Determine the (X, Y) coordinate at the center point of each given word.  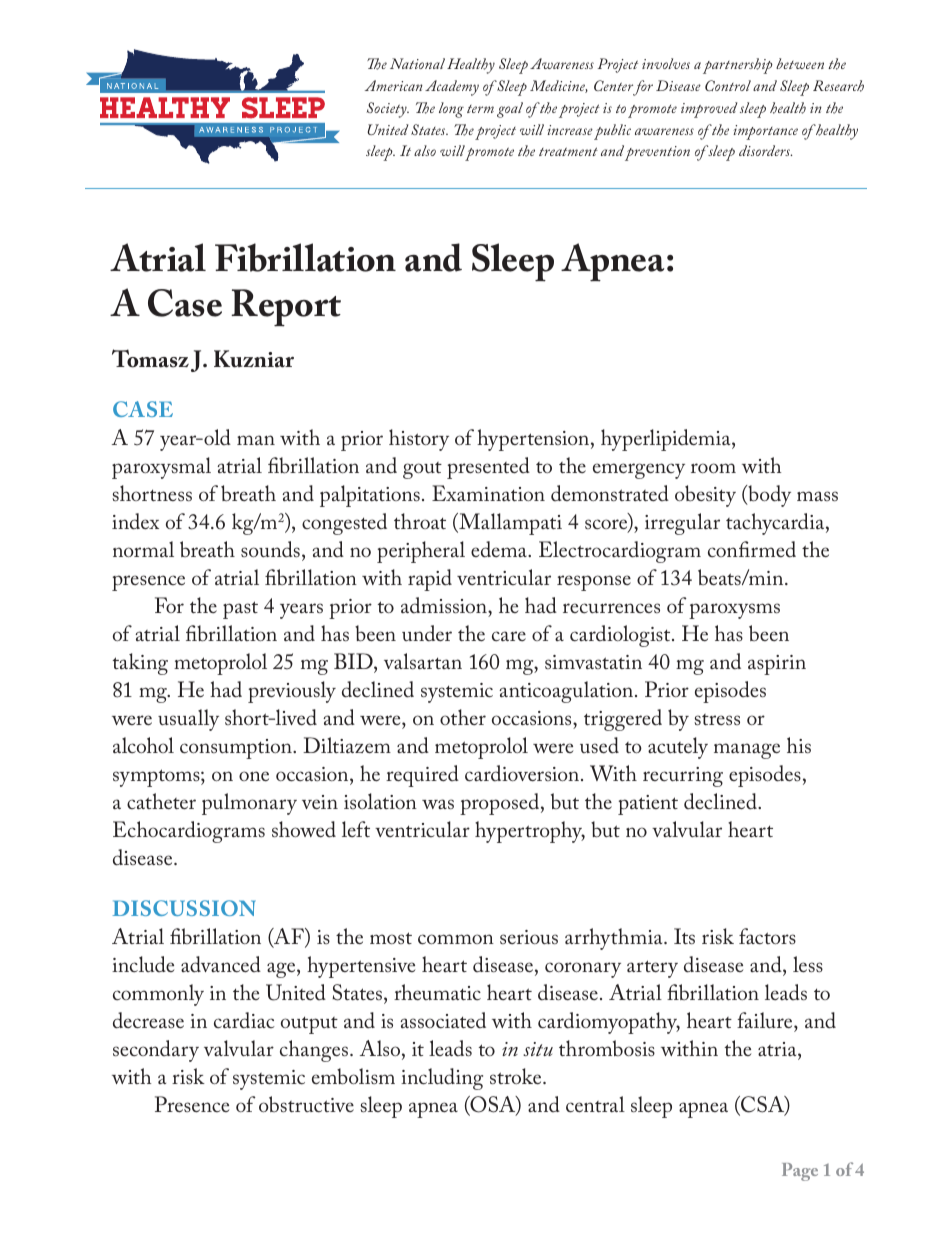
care (509, 636)
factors (767, 936)
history (419, 440)
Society (388, 110)
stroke (517, 1076)
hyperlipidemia (667, 440)
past (240, 610)
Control (728, 85)
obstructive (306, 1104)
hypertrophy (530, 832)
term (480, 109)
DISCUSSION (184, 908)
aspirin (777, 665)
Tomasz (150, 358)
